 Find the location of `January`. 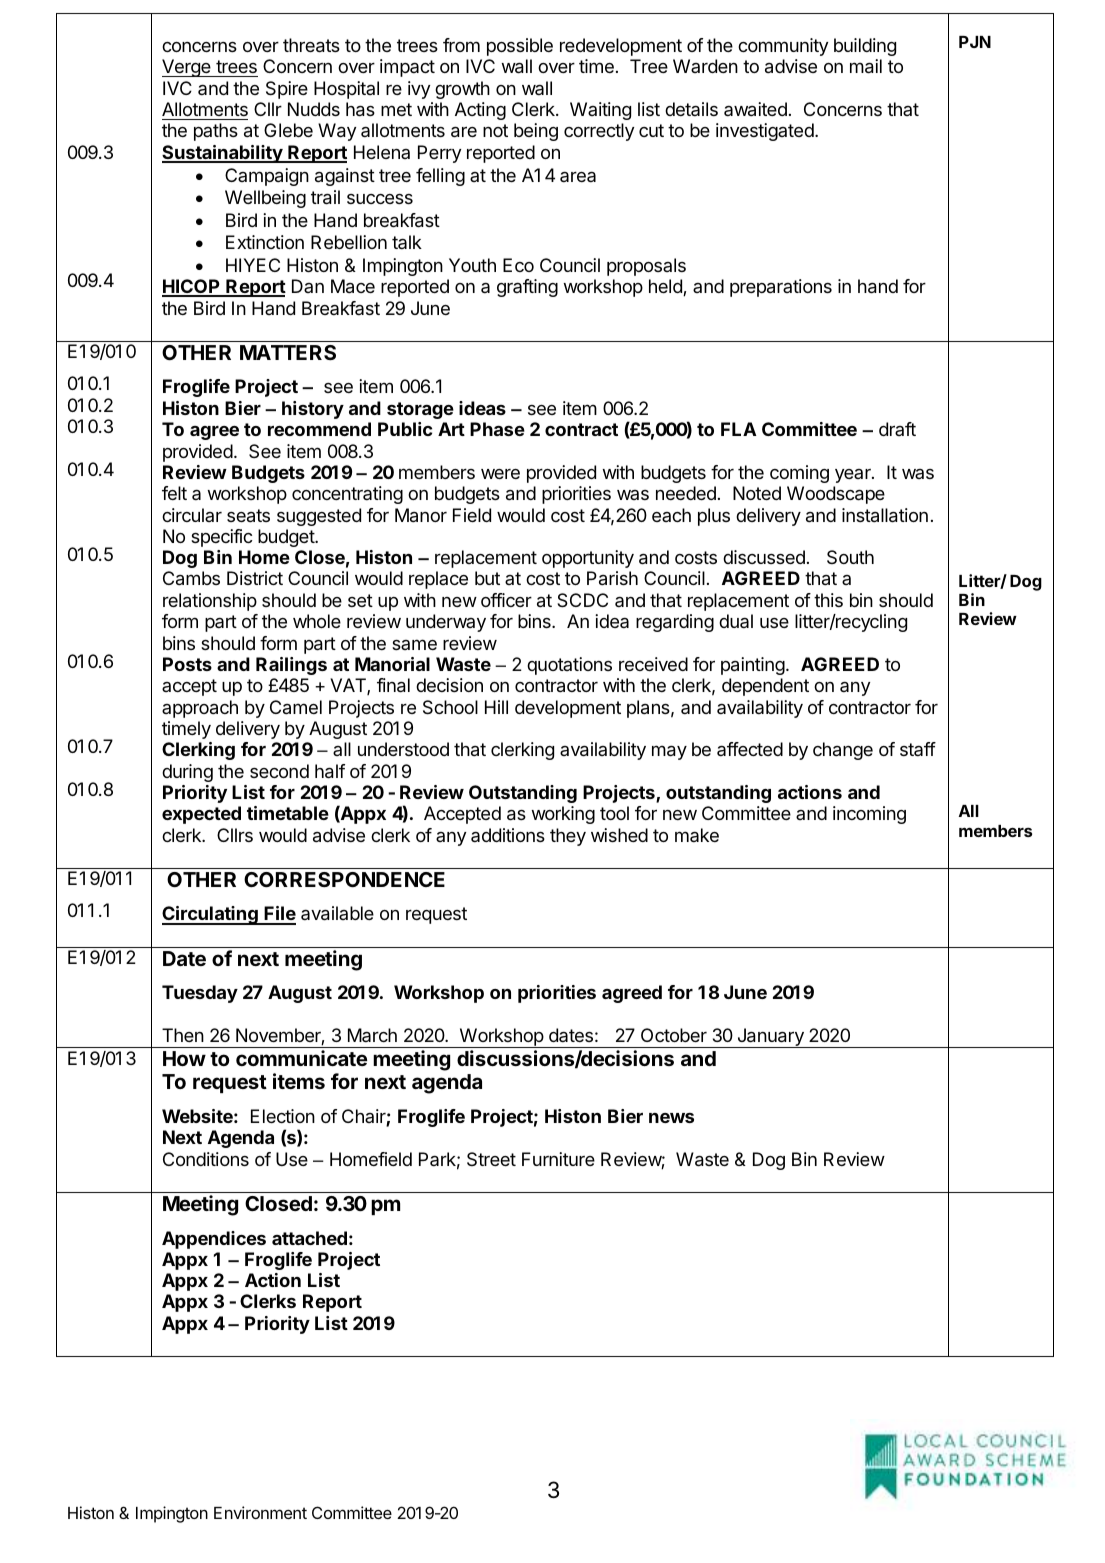

January is located at coordinates (770, 1038).
